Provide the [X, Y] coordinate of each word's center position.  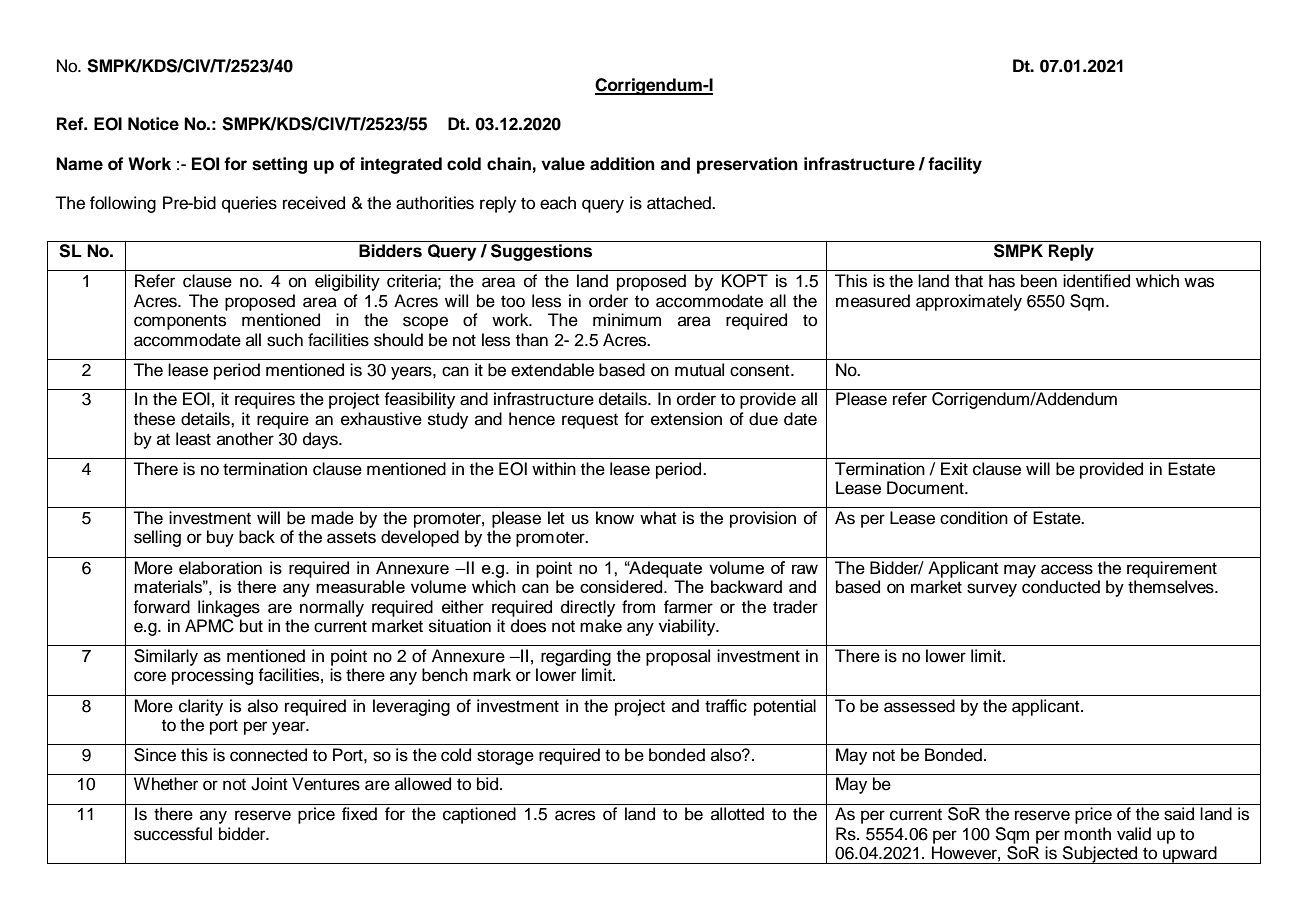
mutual [699, 370]
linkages [229, 608]
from [638, 607]
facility [955, 165]
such [285, 340]
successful [173, 834]
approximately [969, 302]
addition [622, 164]
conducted [1061, 587]
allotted [737, 814]
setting [279, 165]
